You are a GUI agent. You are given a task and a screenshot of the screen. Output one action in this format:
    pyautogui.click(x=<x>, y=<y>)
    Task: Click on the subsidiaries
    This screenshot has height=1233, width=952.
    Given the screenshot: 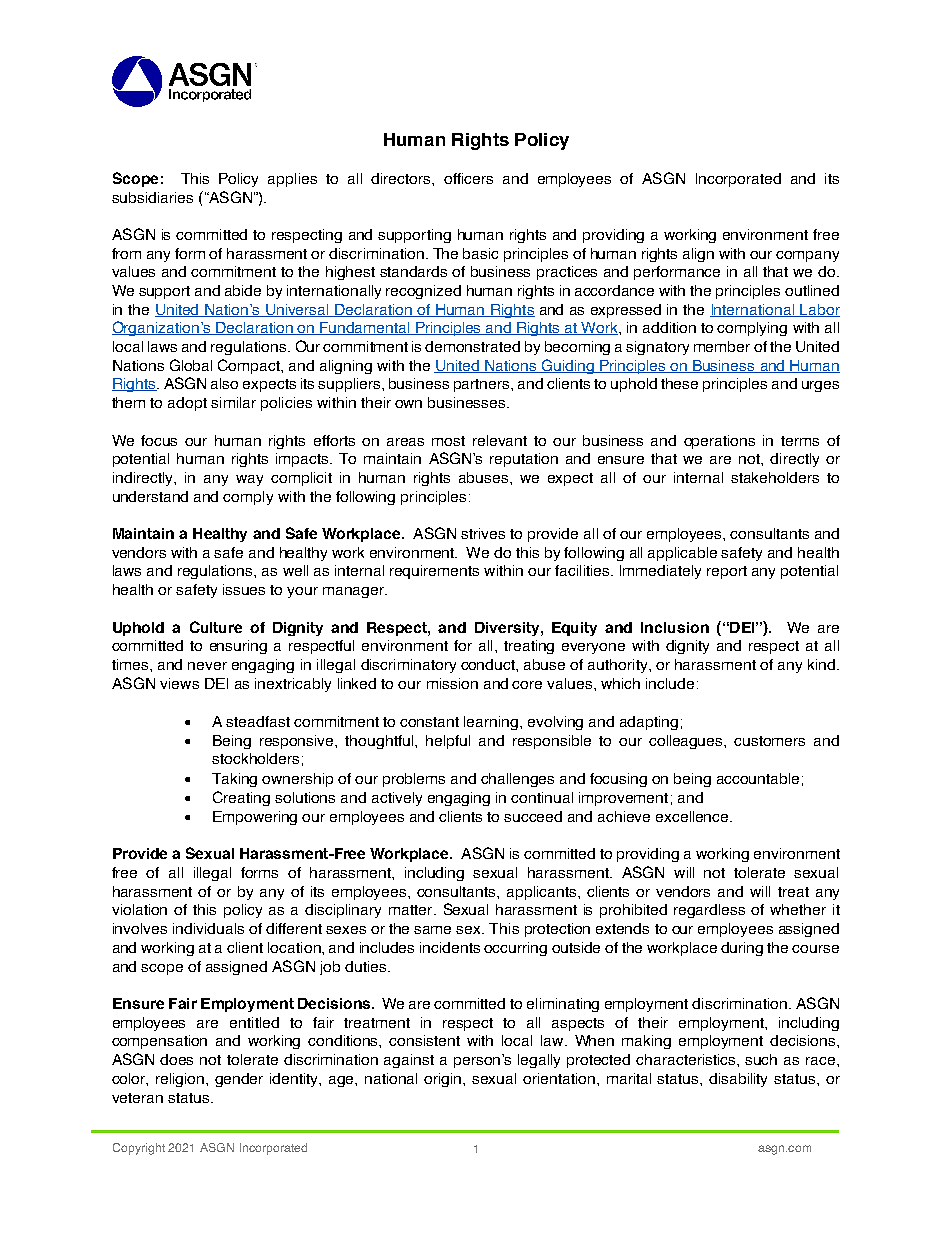 What is the action you would take?
    pyautogui.click(x=152, y=197)
